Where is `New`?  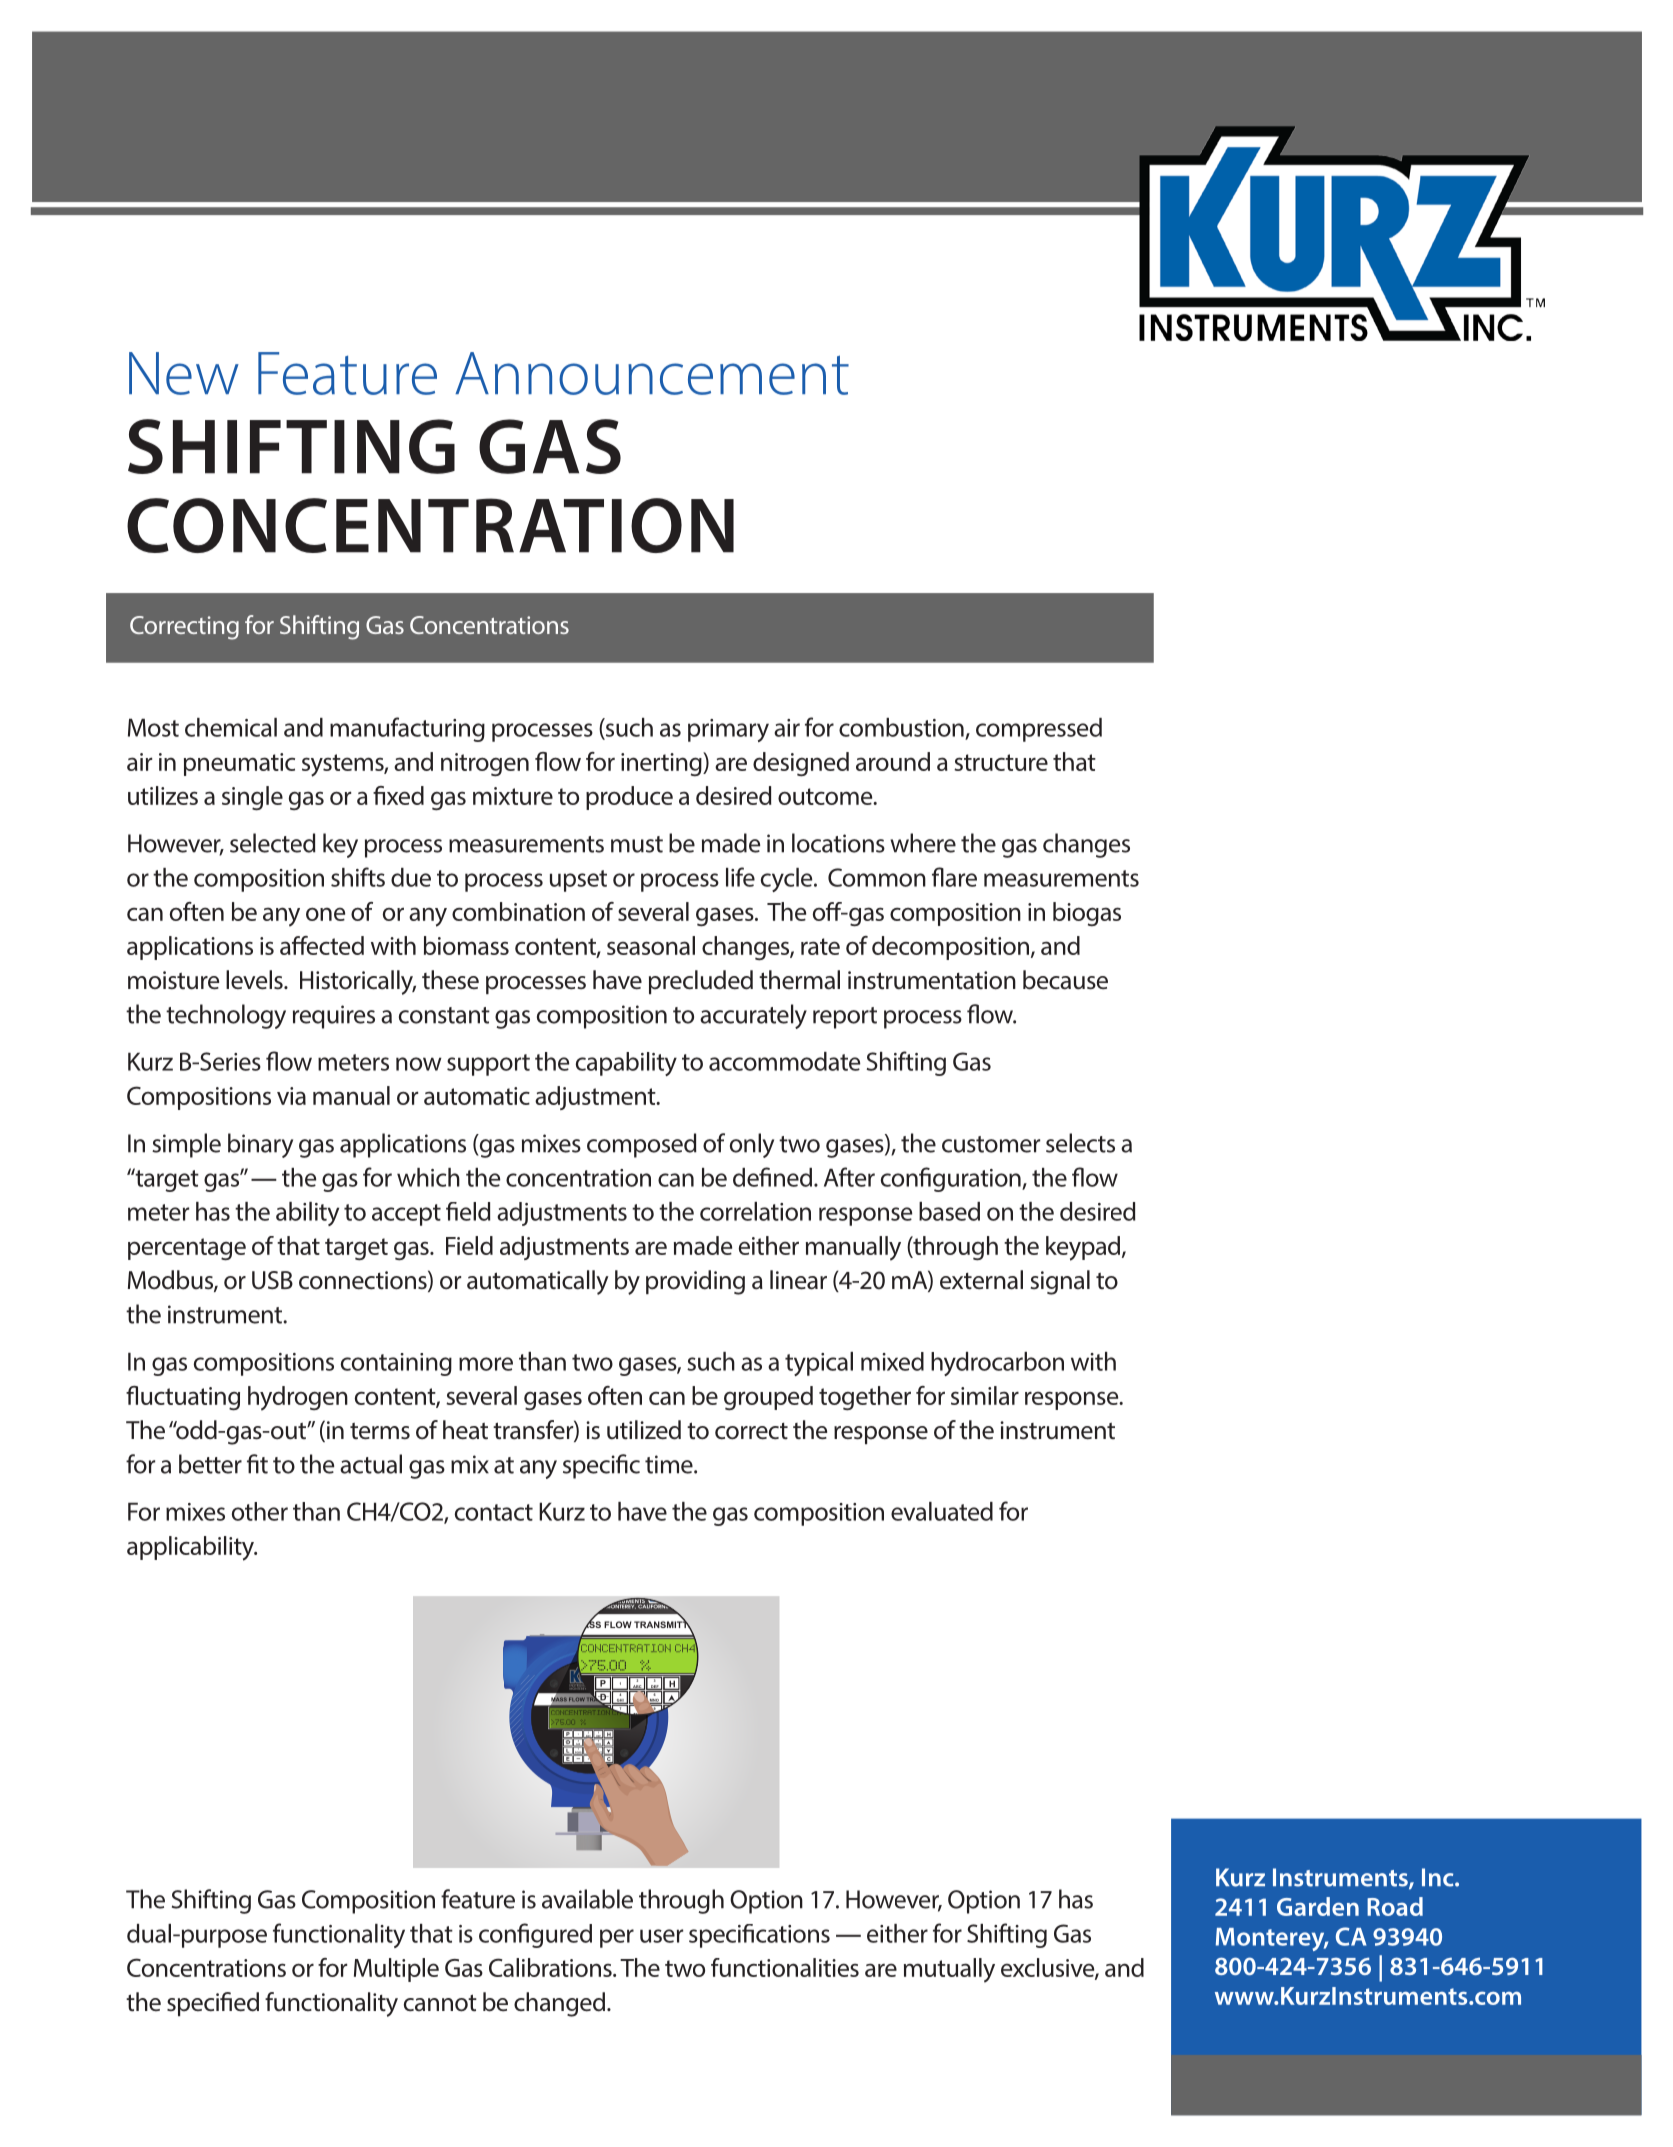
New is located at coordinates (184, 373).
